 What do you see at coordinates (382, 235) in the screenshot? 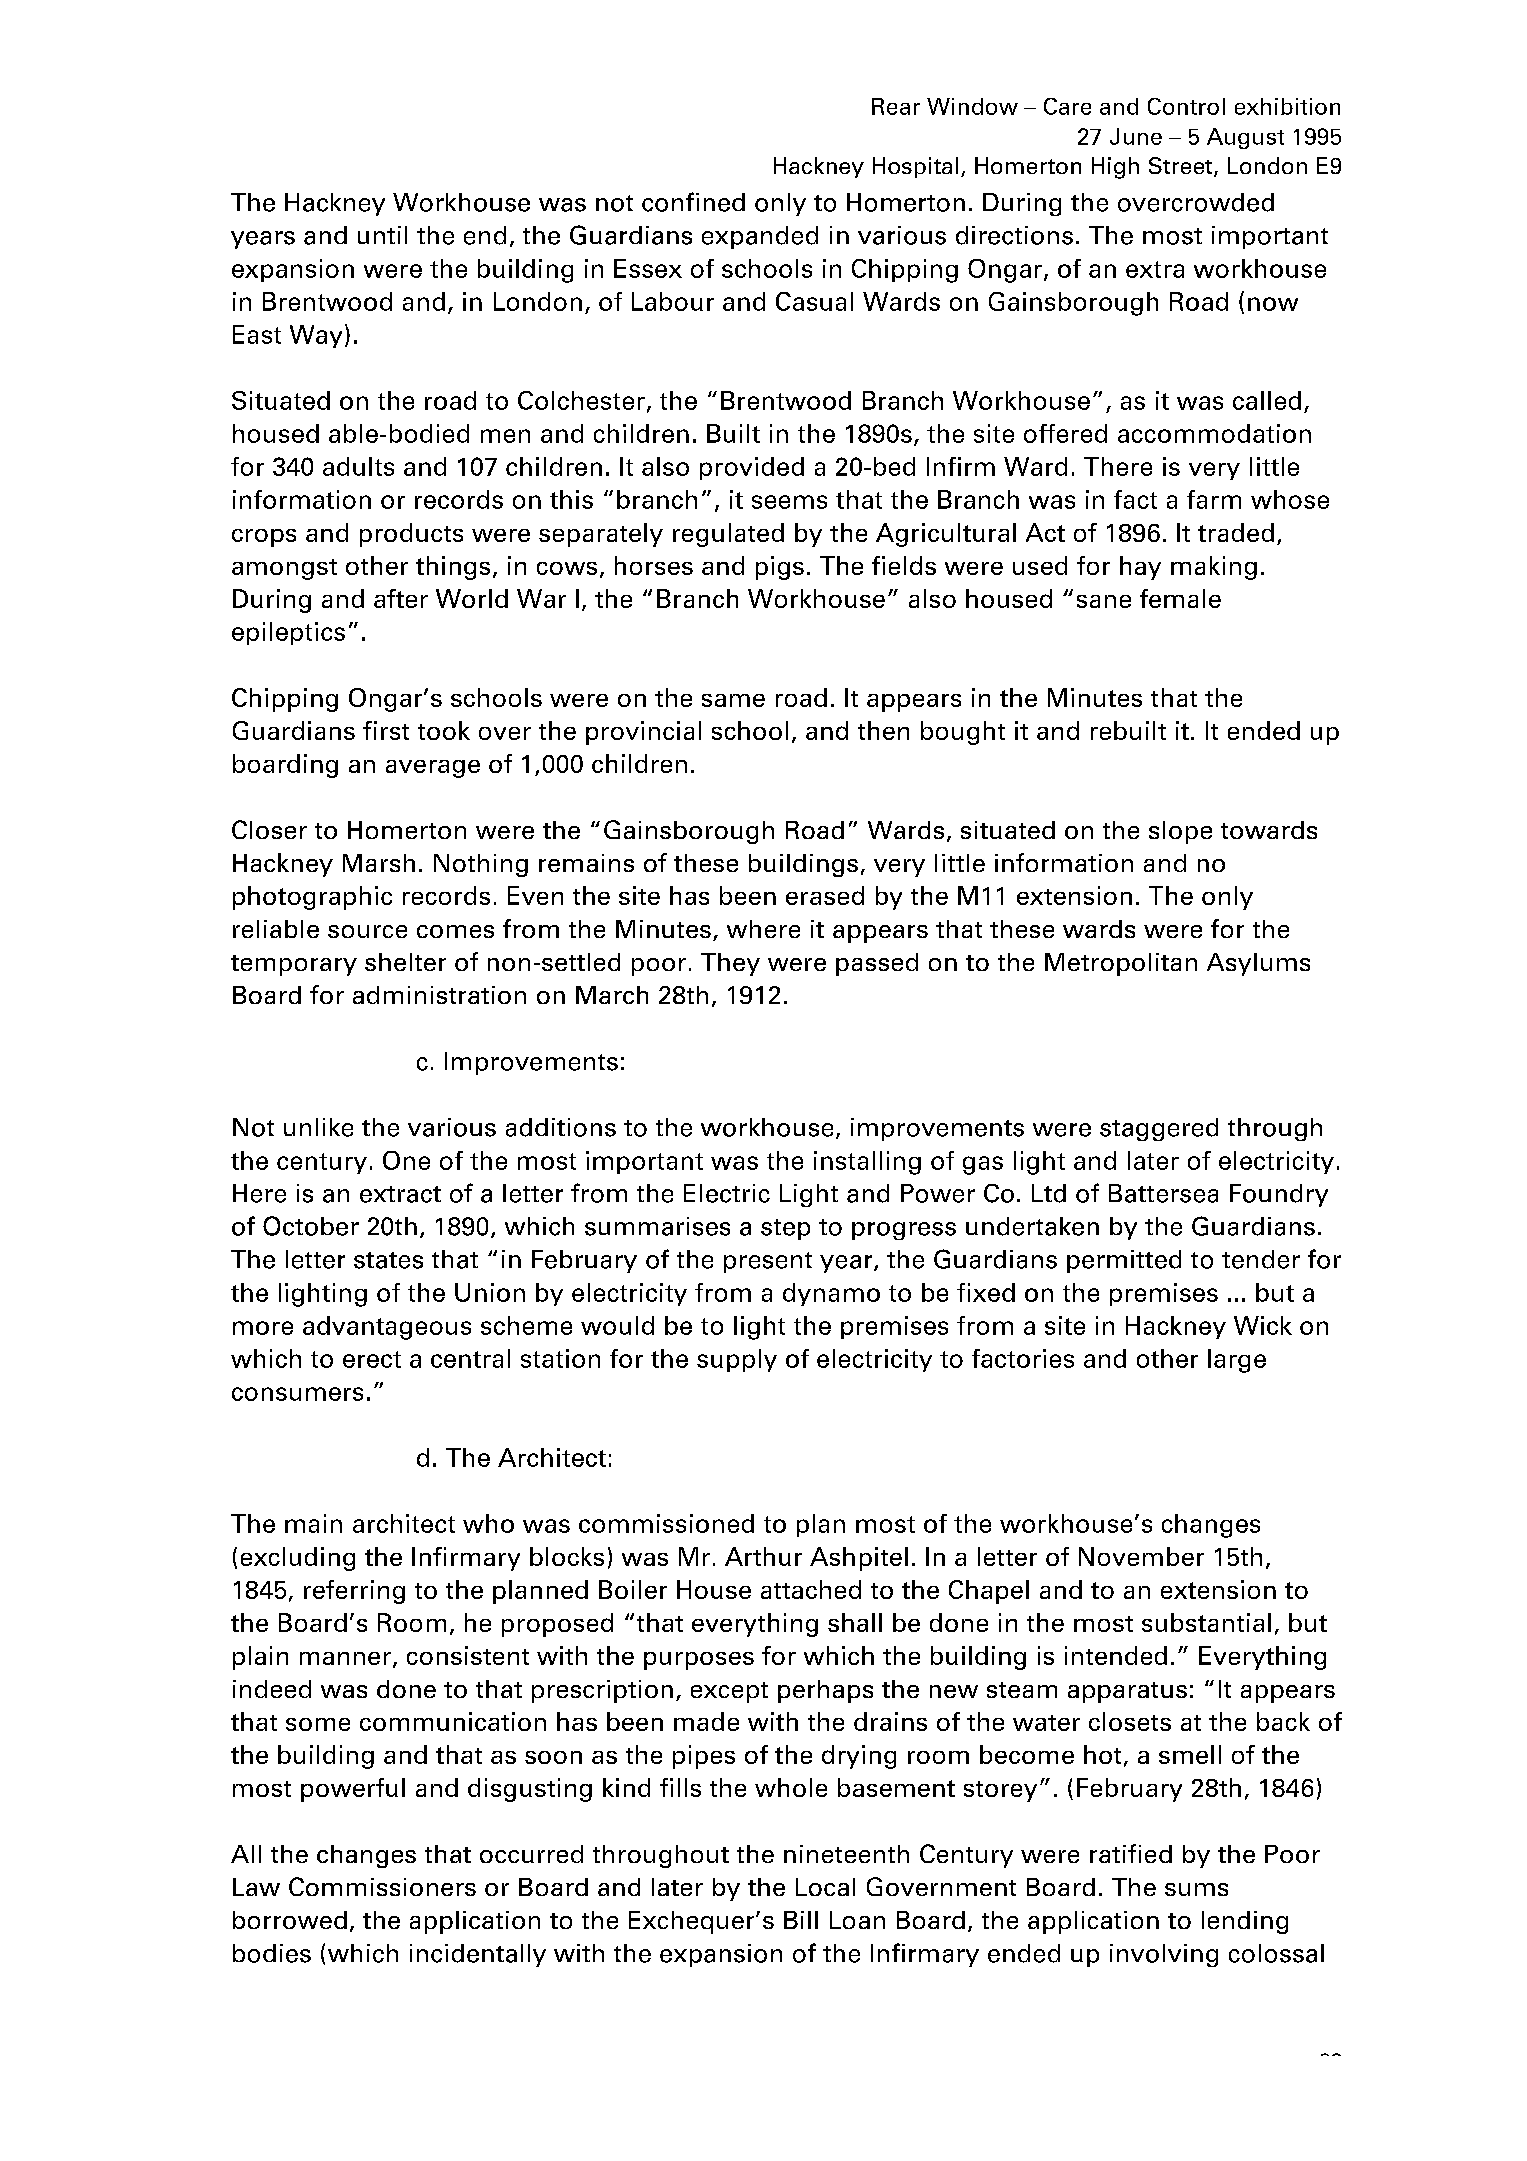
I see `until` at bounding box center [382, 235].
